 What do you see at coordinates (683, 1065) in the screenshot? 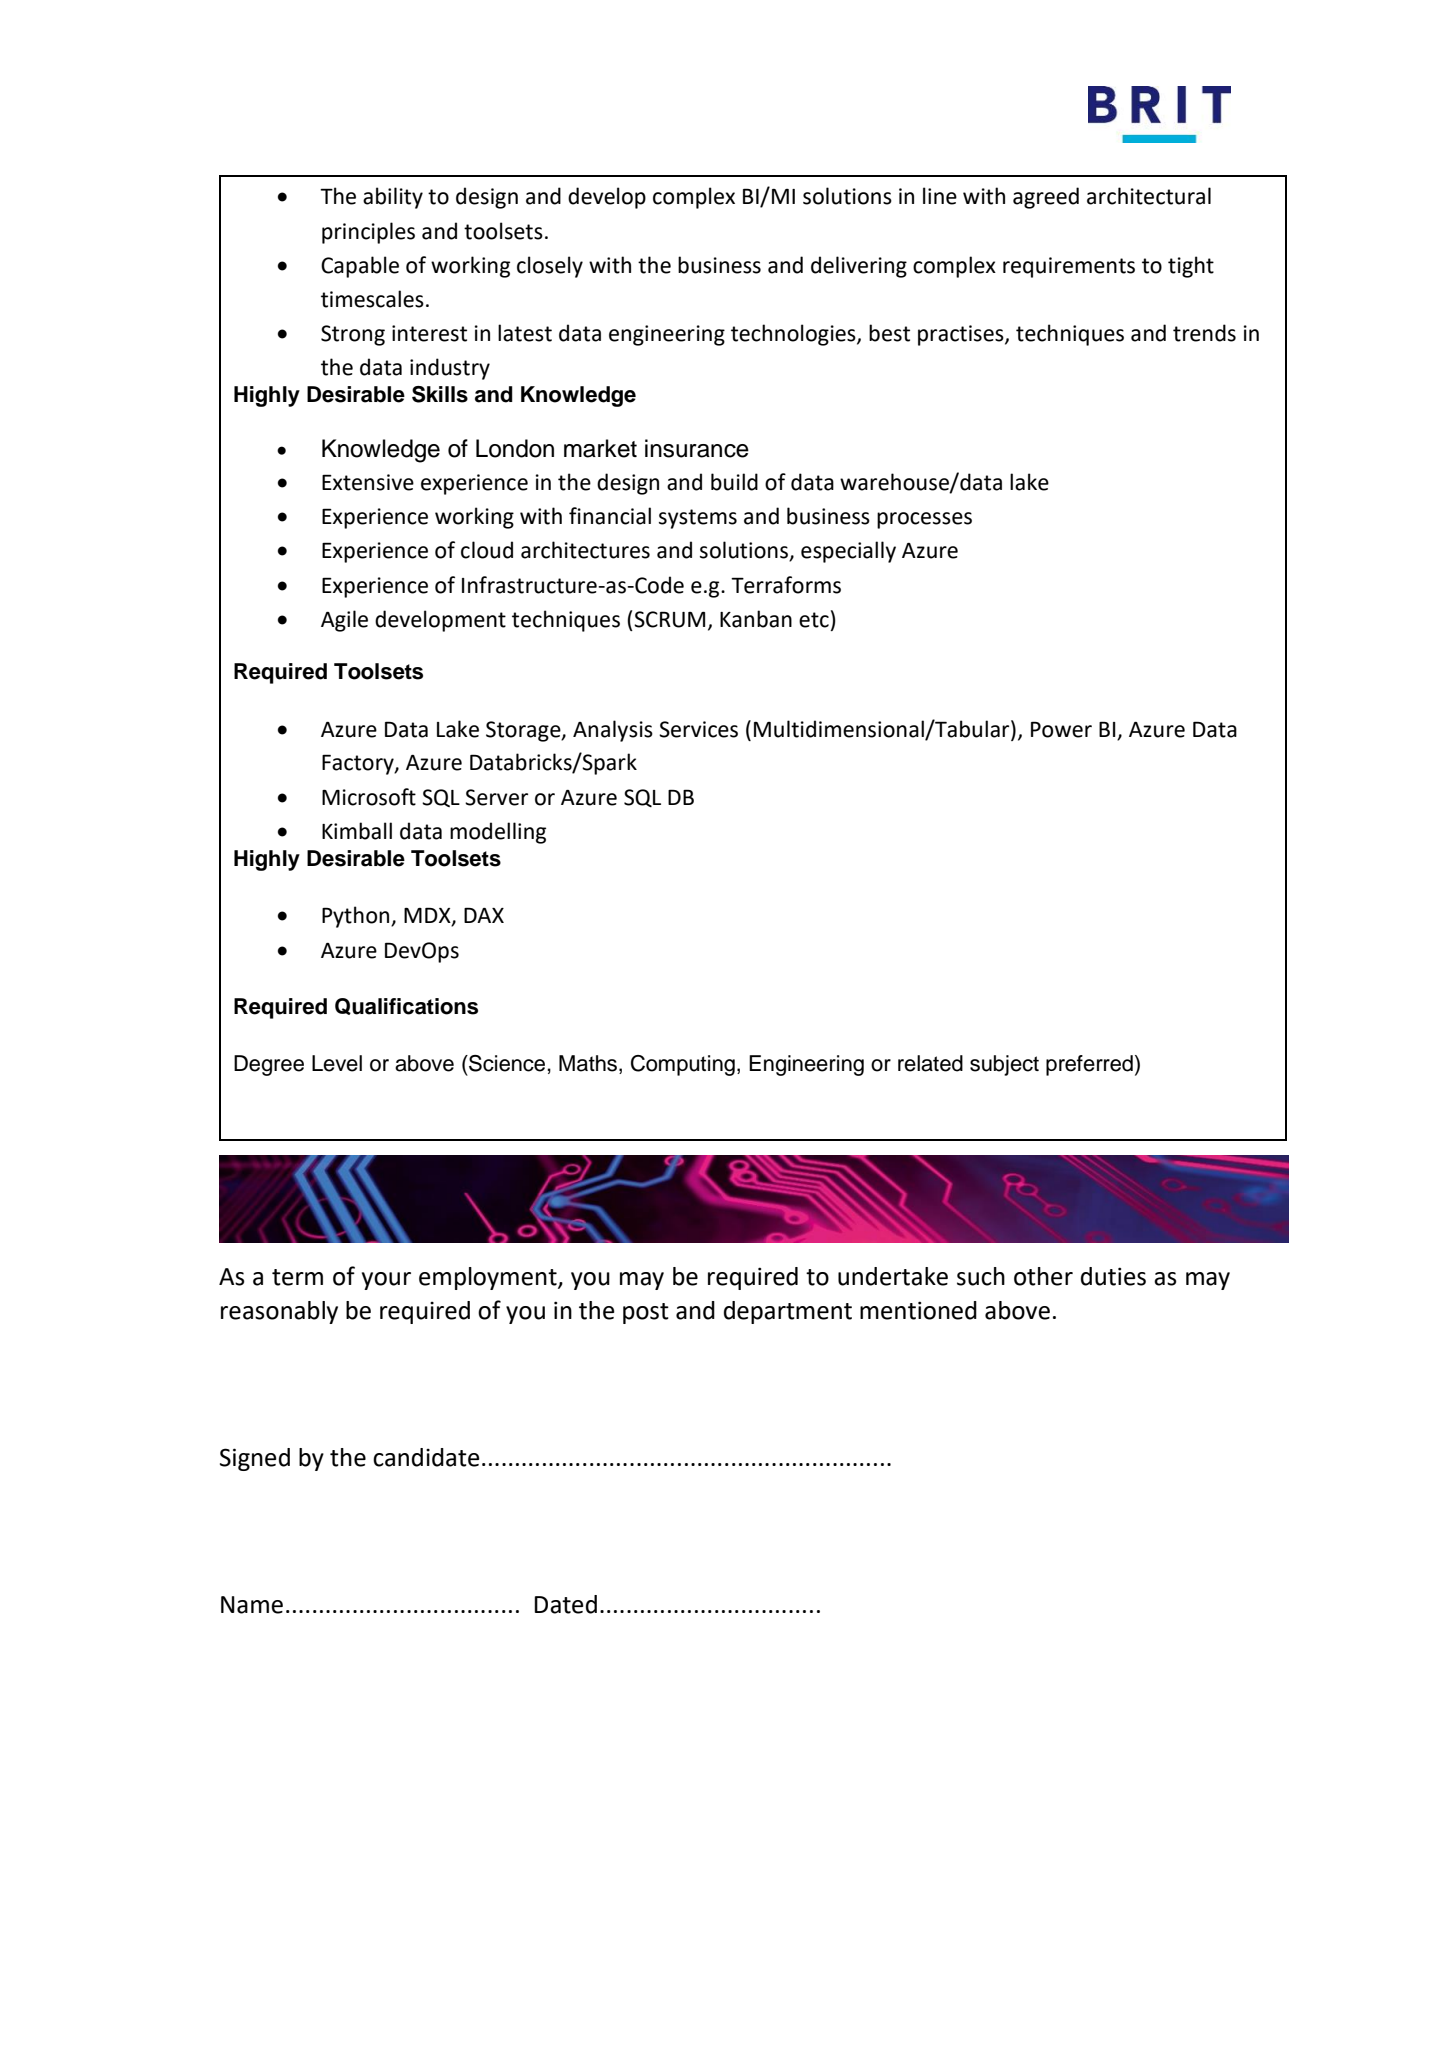
I see `Computing` at bounding box center [683, 1065].
